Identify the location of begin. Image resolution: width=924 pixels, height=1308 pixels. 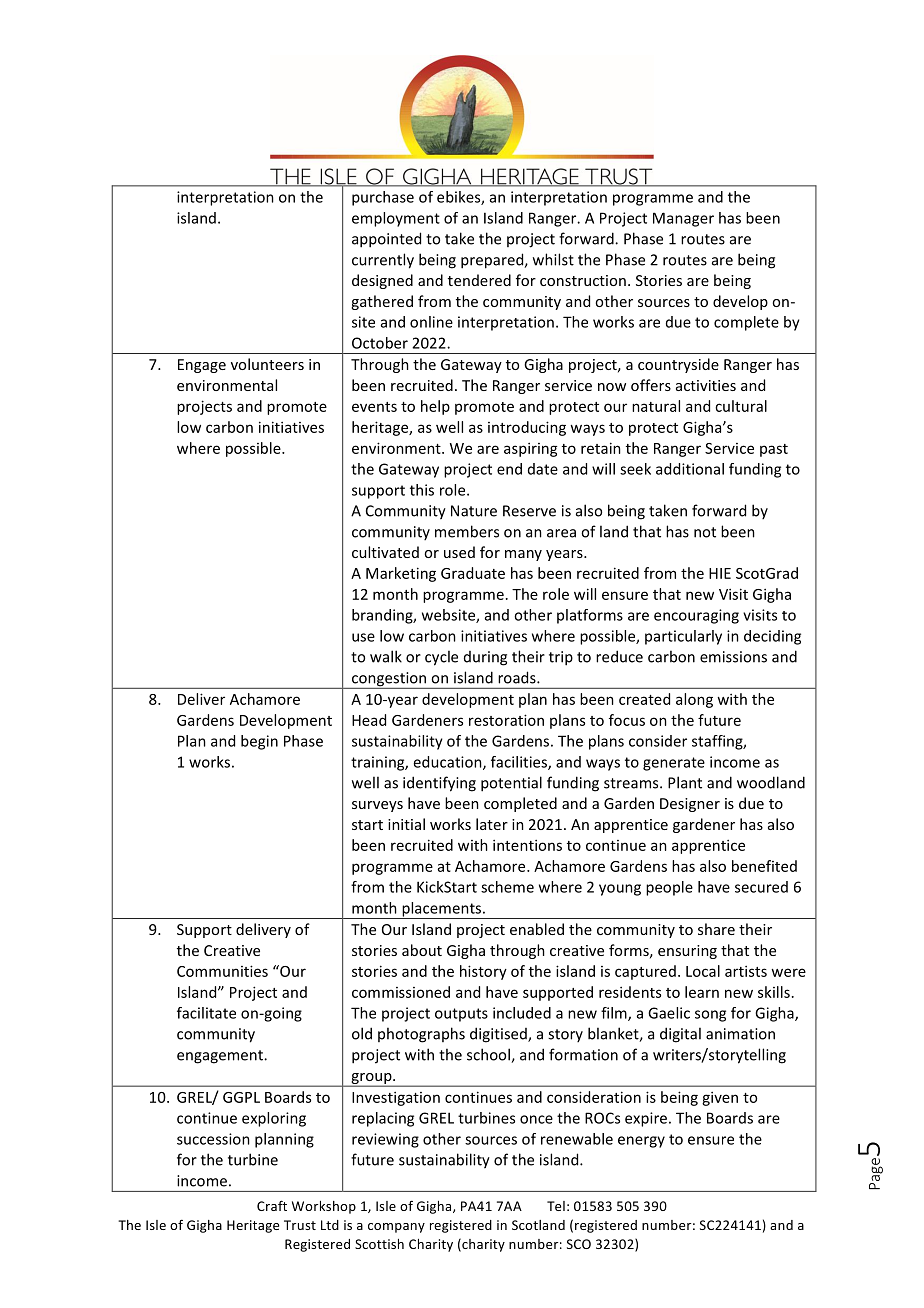
(259, 742).
